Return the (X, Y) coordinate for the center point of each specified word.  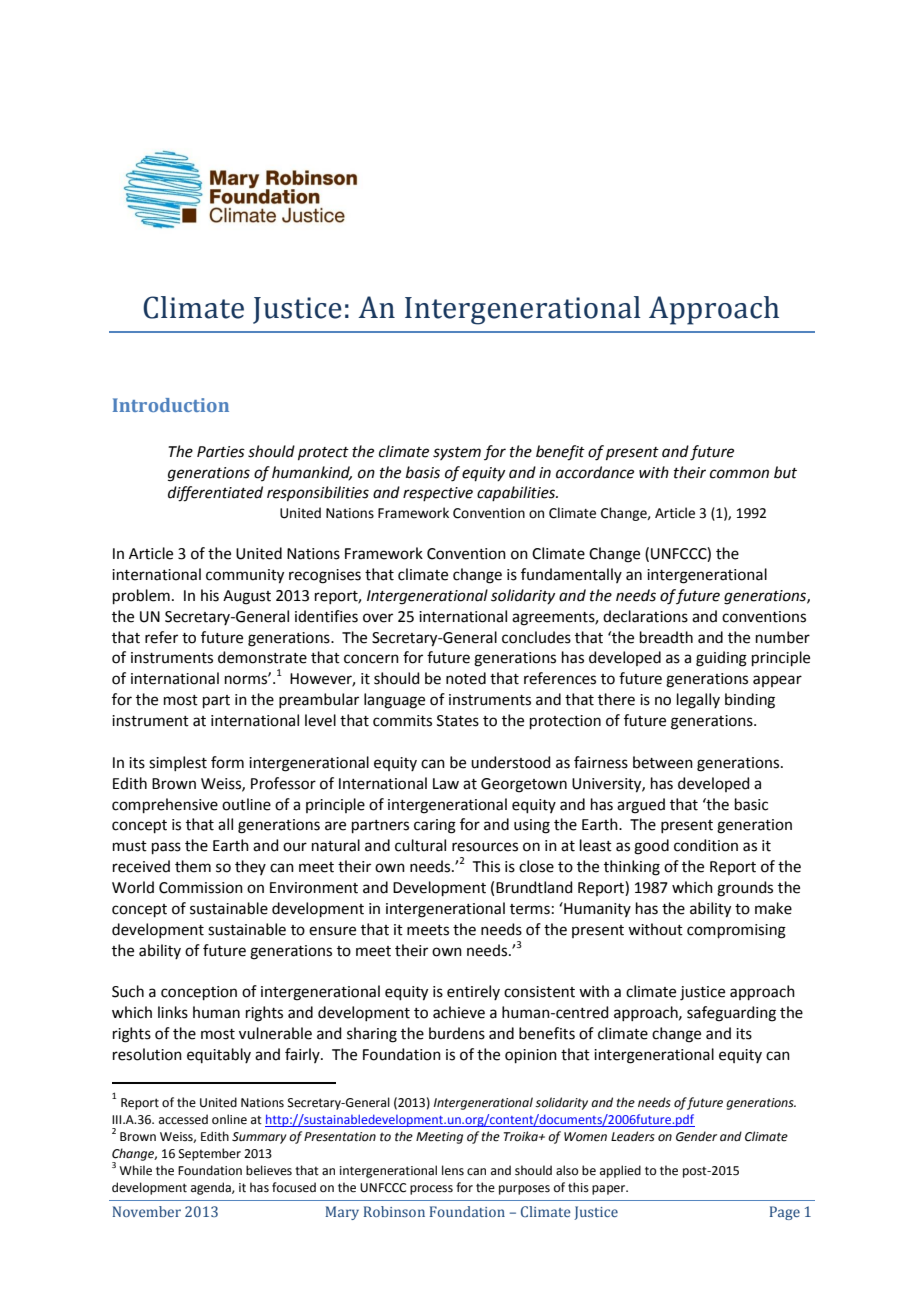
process (431, 1190)
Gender (696, 1136)
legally (698, 701)
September (210, 1154)
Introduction (171, 405)
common (739, 474)
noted (466, 678)
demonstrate (262, 657)
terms (530, 909)
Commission (201, 888)
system (457, 453)
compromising (736, 931)
